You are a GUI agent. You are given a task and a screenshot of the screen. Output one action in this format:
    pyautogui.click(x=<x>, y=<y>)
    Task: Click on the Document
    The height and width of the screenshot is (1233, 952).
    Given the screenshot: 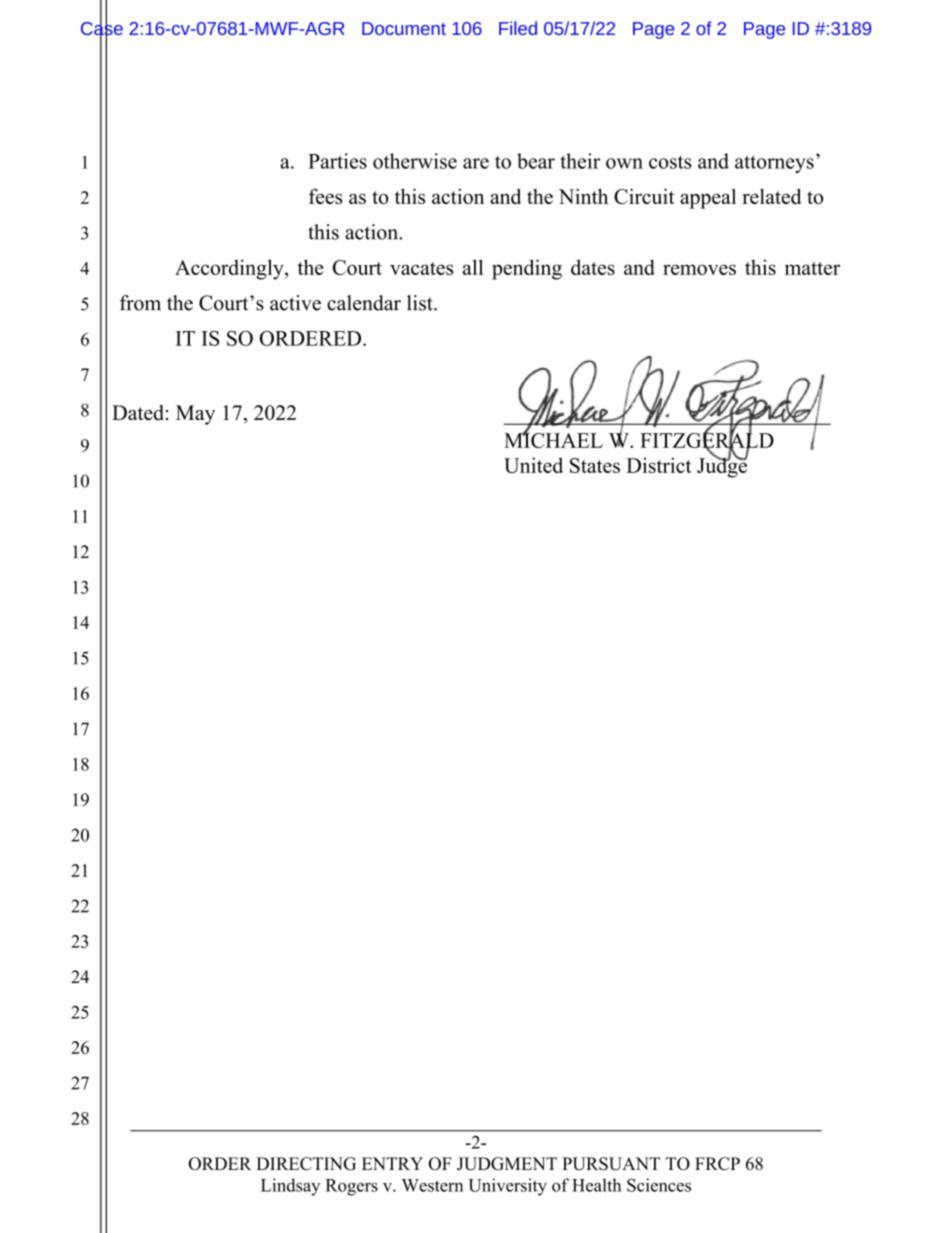 What is the action you would take?
    pyautogui.click(x=404, y=28)
